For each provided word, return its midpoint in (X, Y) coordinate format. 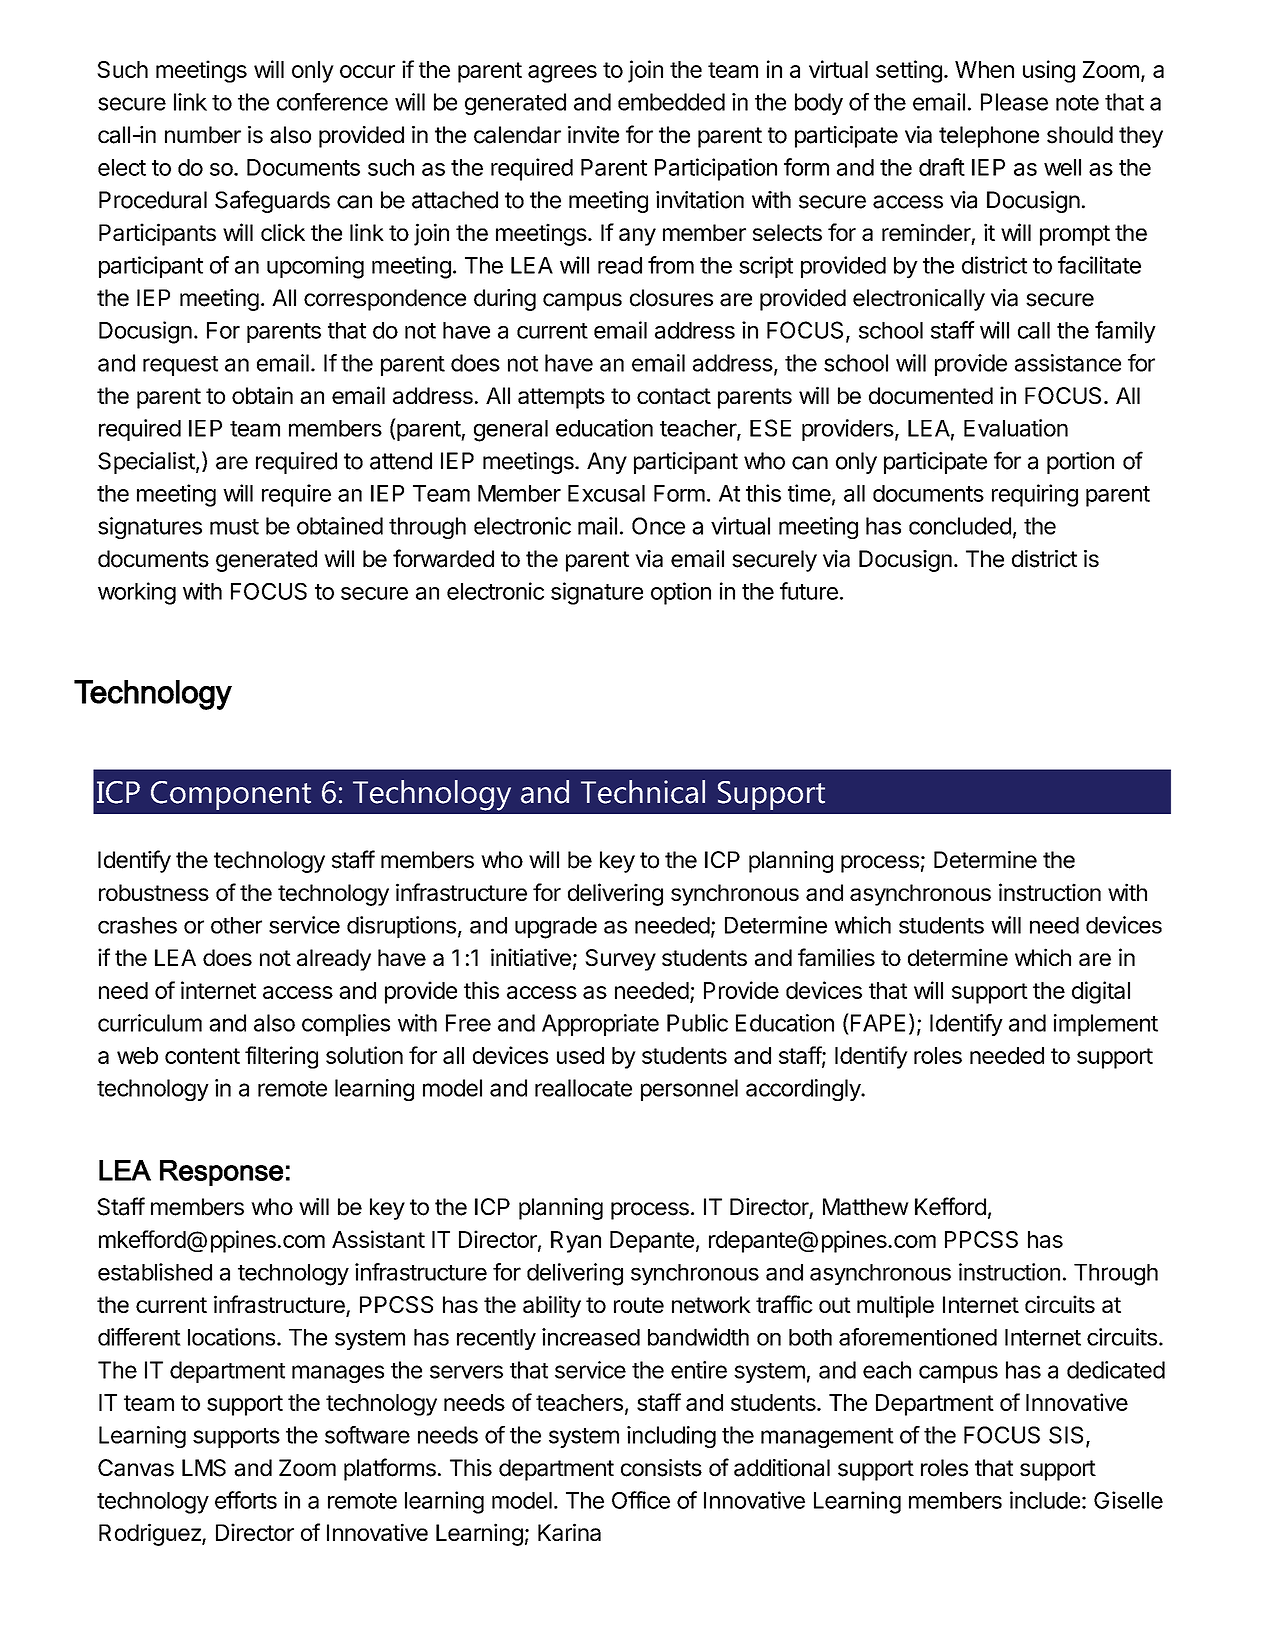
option (681, 593)
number (203, 135)
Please (1014, 102)
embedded (671, 102)
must (234, 527)
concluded (960, 526)
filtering (281, 1057)
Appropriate (600, 1025)
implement (1106, 1025)
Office (641, 1500)
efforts (246, 1500)
